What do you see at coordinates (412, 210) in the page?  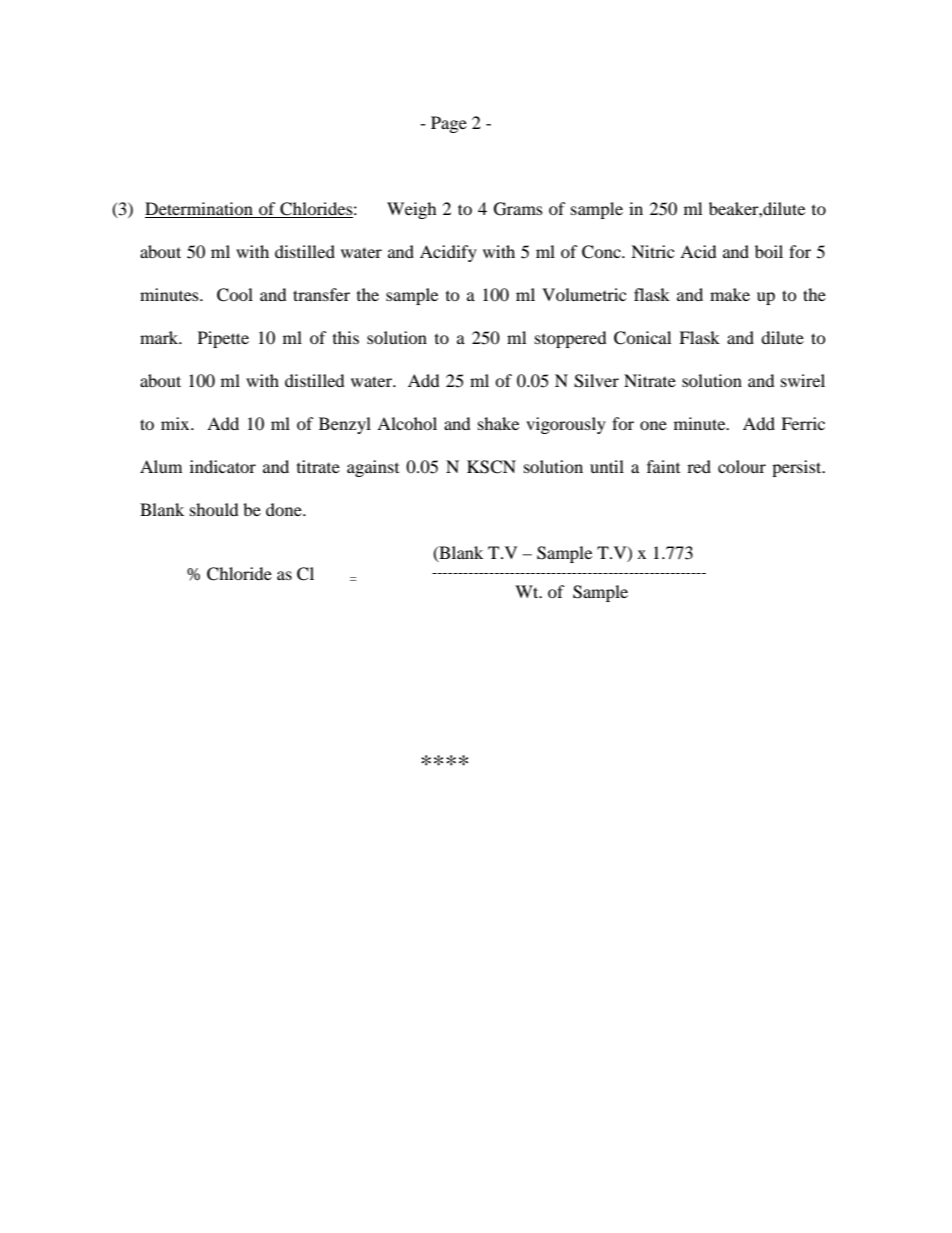 I see `Weigh` at bounding box center [412, 210].
